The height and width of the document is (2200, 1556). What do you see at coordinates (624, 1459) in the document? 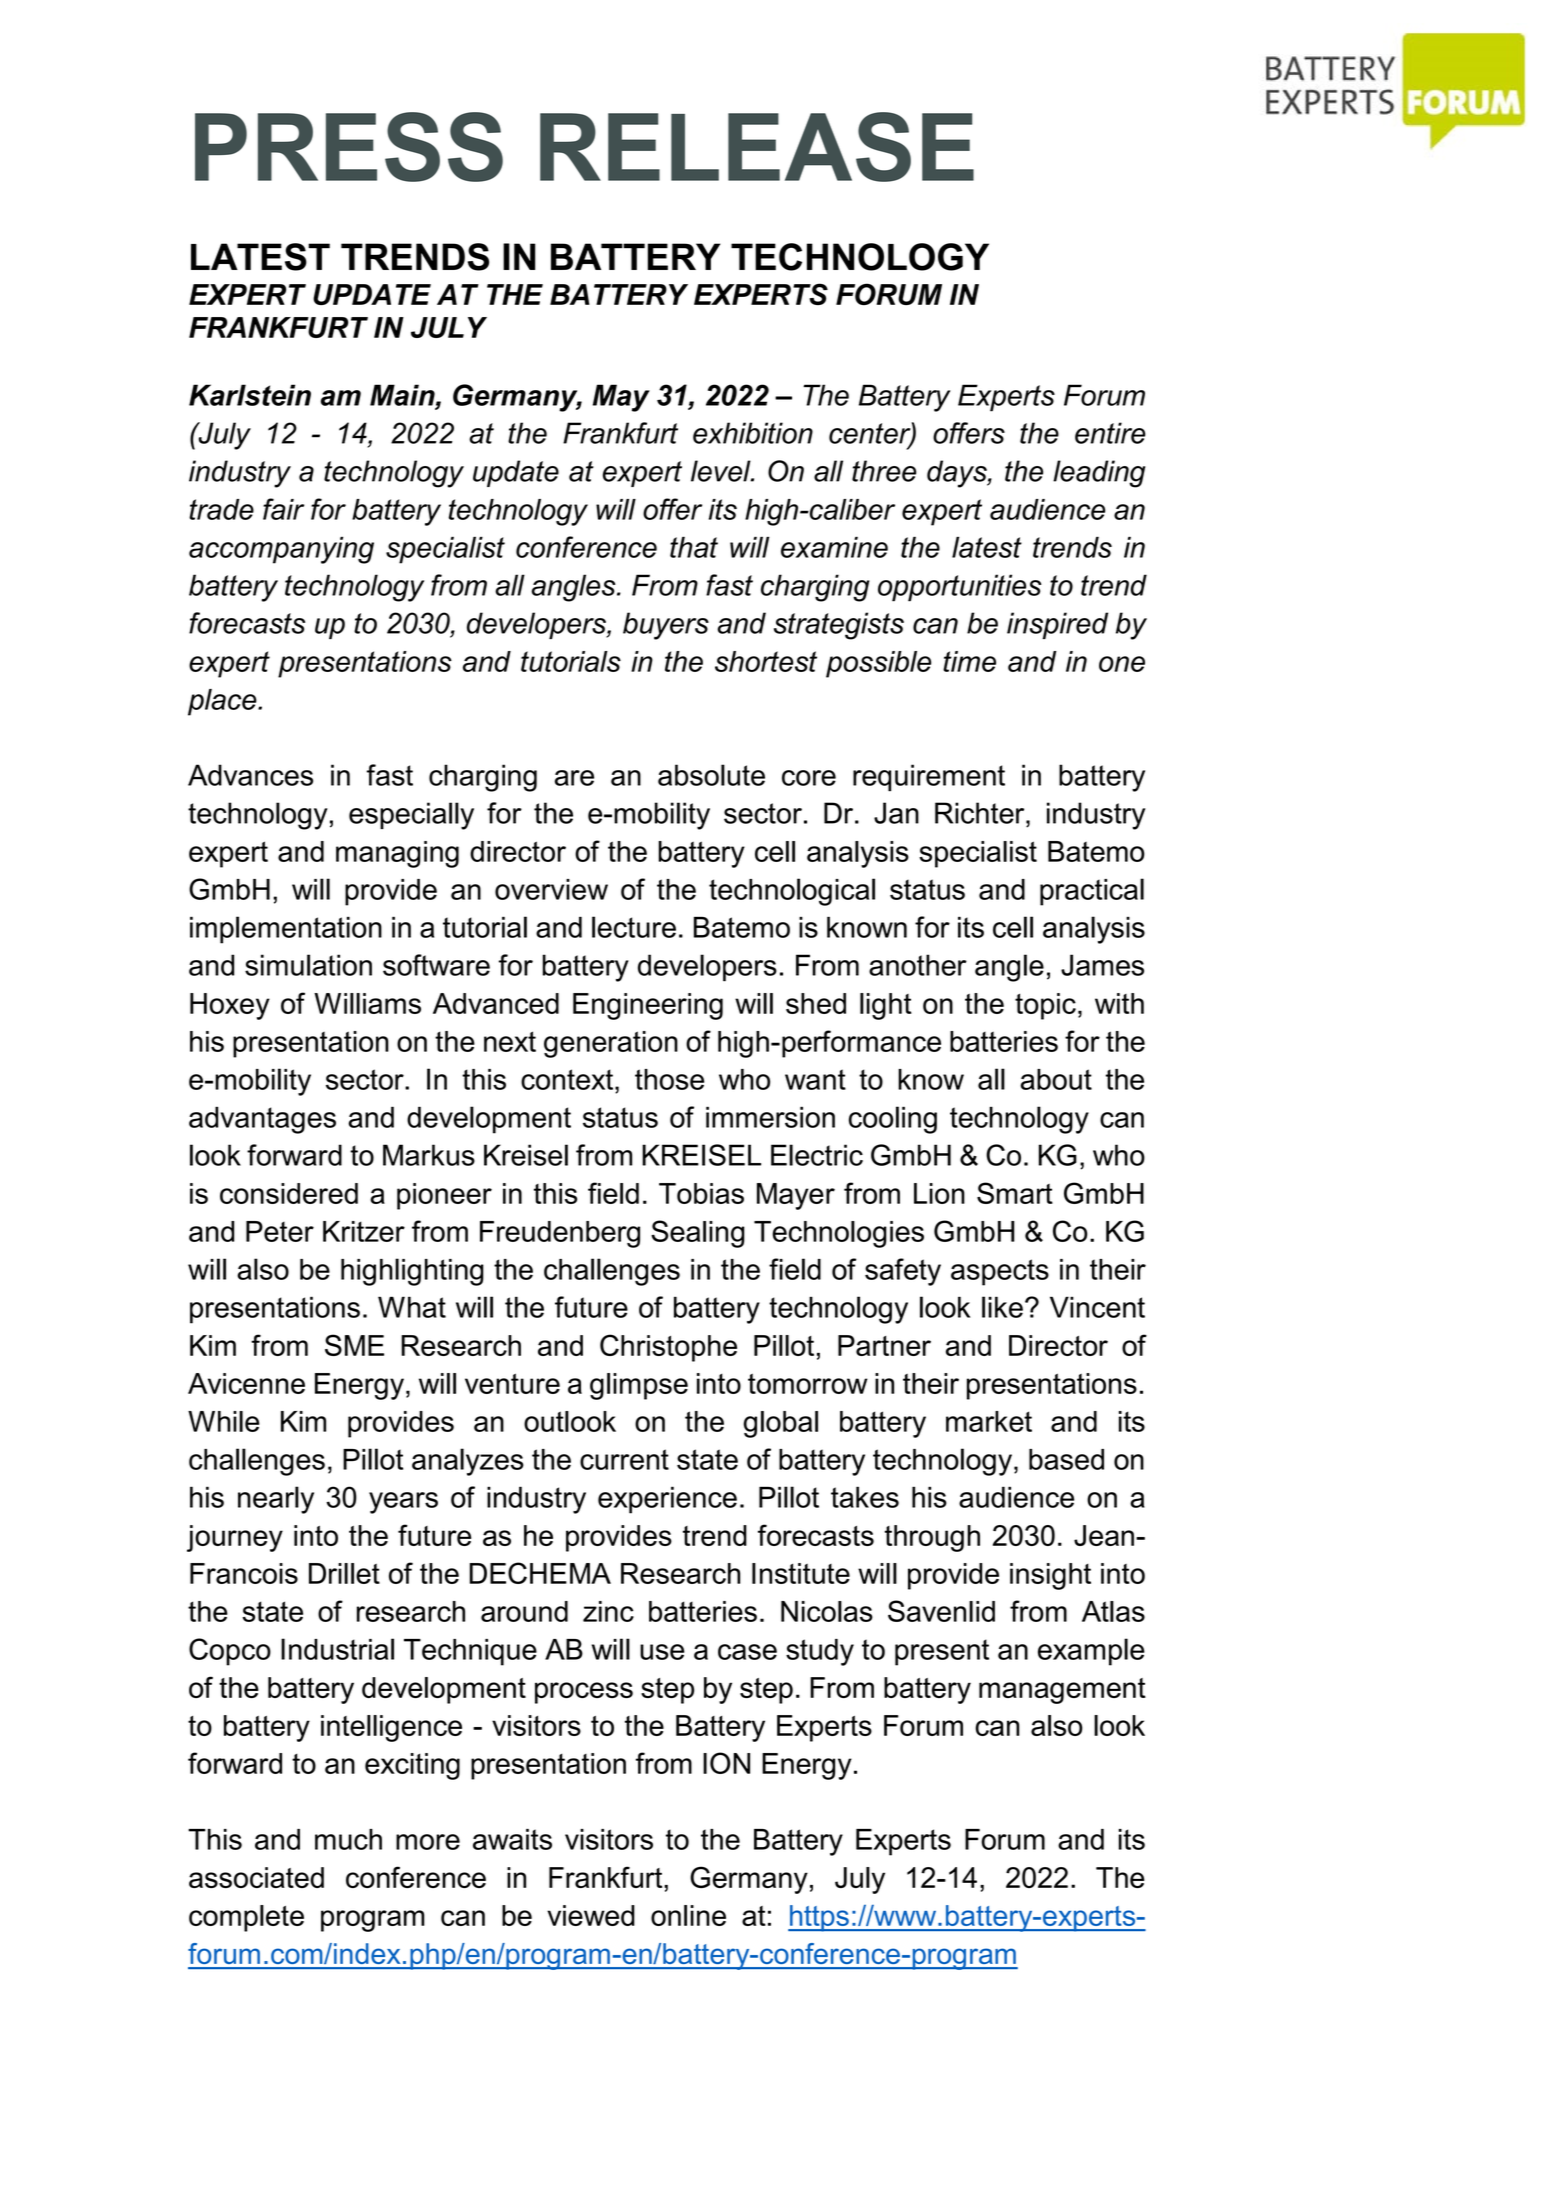
I see `current` at bounding box center [624, 1459].
